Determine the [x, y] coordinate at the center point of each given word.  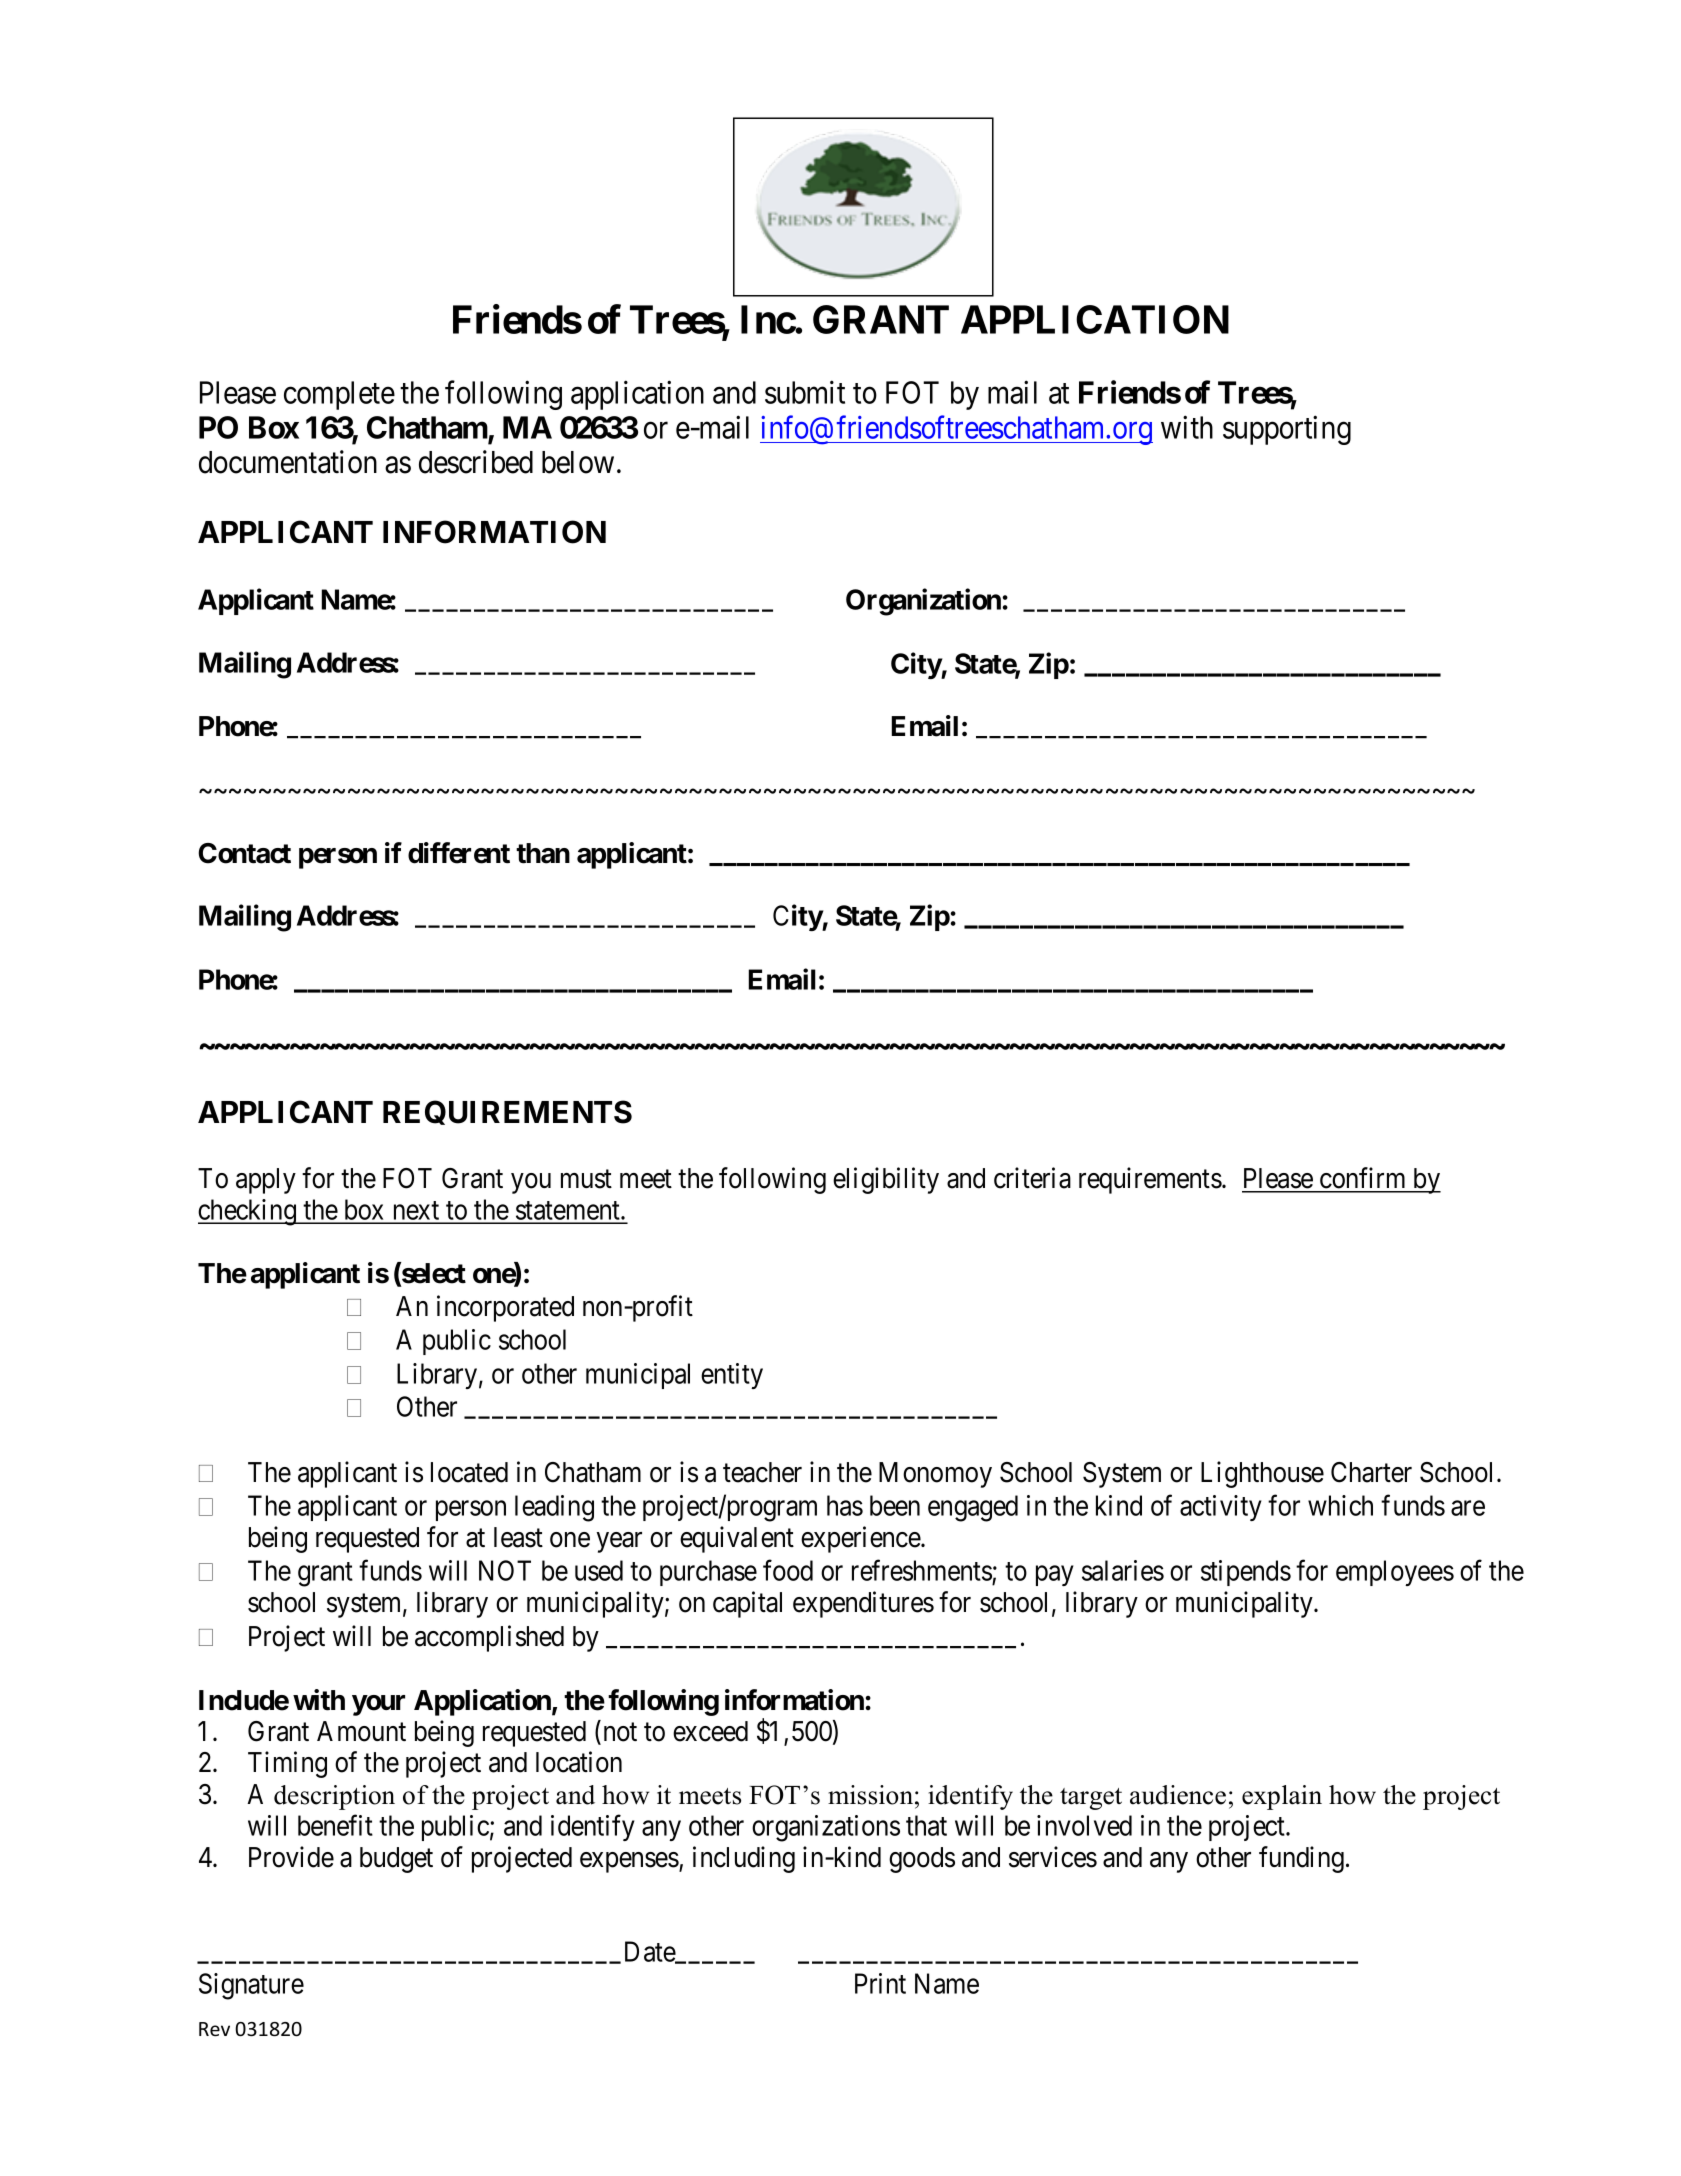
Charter [1371, 1472]
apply [266, 1181]
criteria [1032, 1178]
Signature [251, 1986]
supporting [1287, 430]
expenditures [863, 1604]
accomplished [489, 1638]
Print [880, 1983]
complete [339, 395]
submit [805, 392]
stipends [1246, 1573]
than [543, 853]
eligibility [886, 1180]
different [459, 853]
